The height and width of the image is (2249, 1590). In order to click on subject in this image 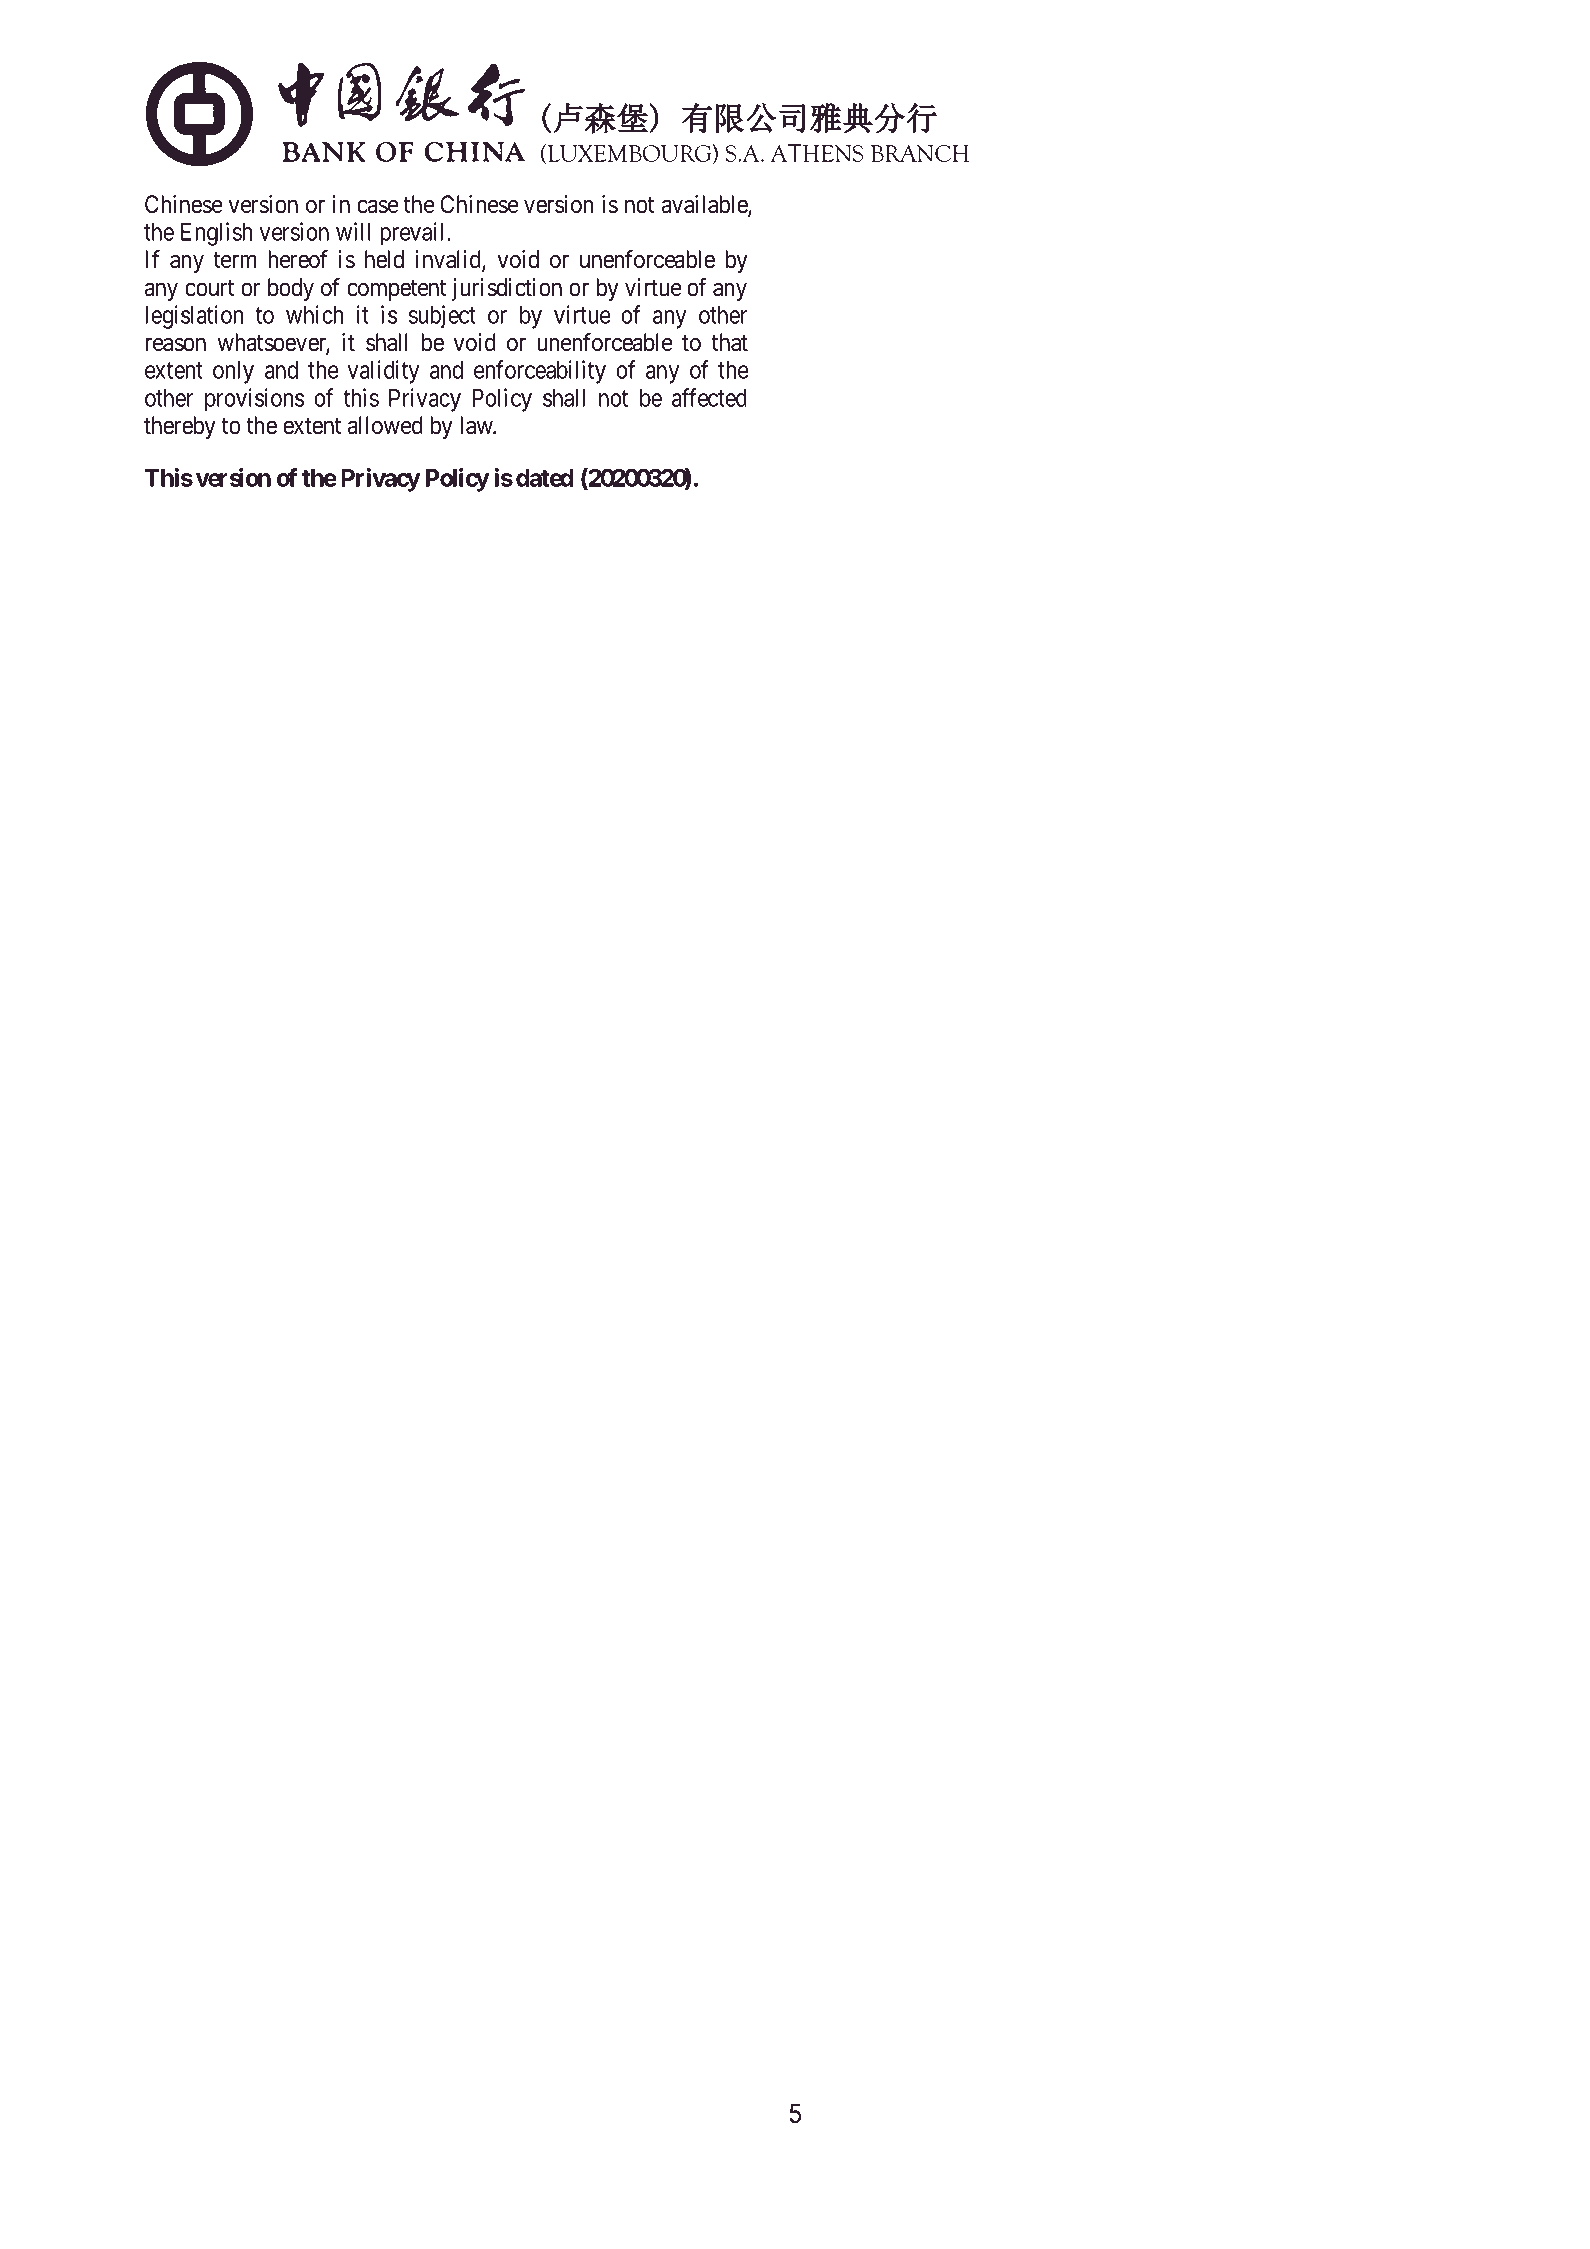, I will do `click(442, 317)`.
